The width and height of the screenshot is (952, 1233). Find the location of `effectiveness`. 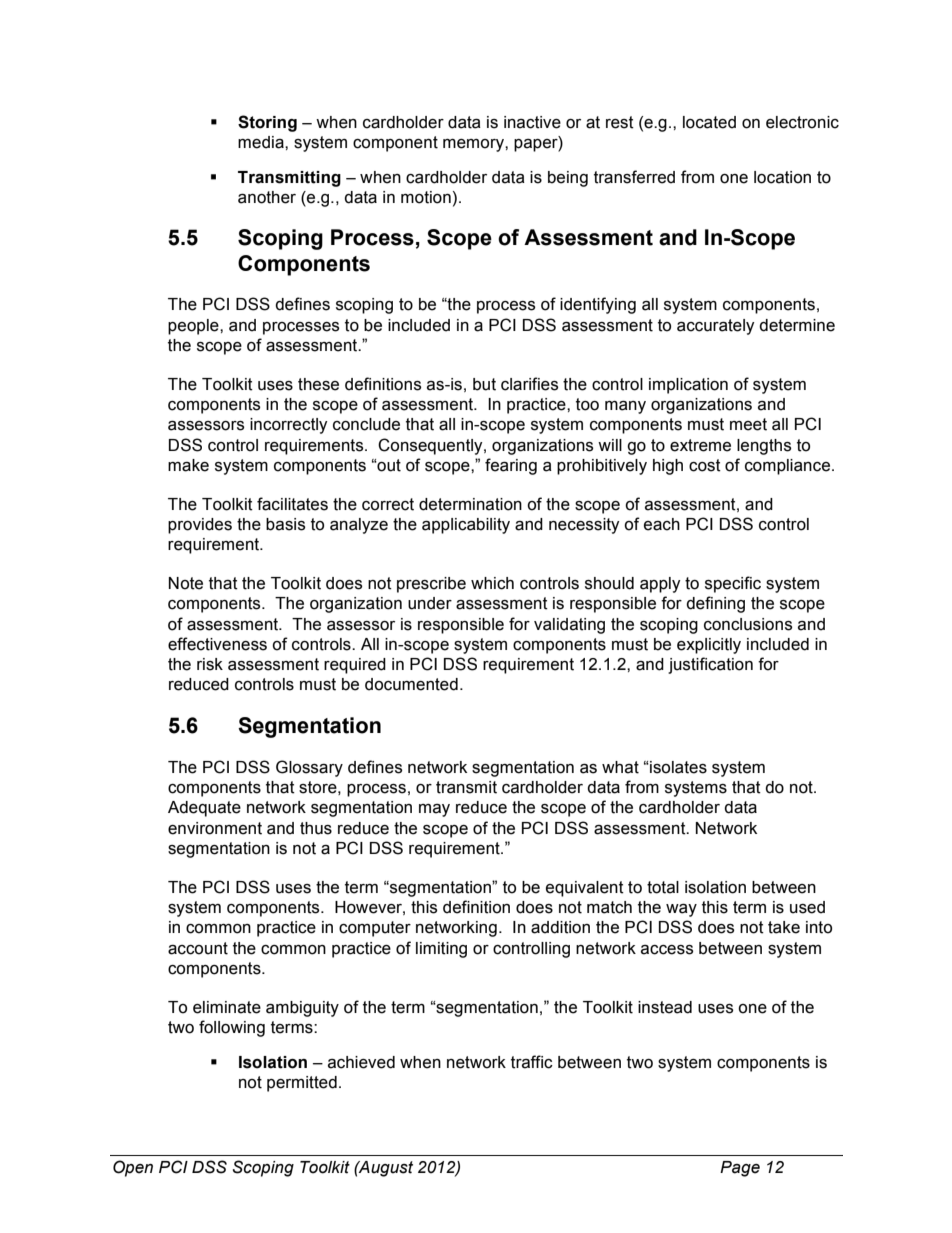

effectiveness is located at coordinates (217, 644).
